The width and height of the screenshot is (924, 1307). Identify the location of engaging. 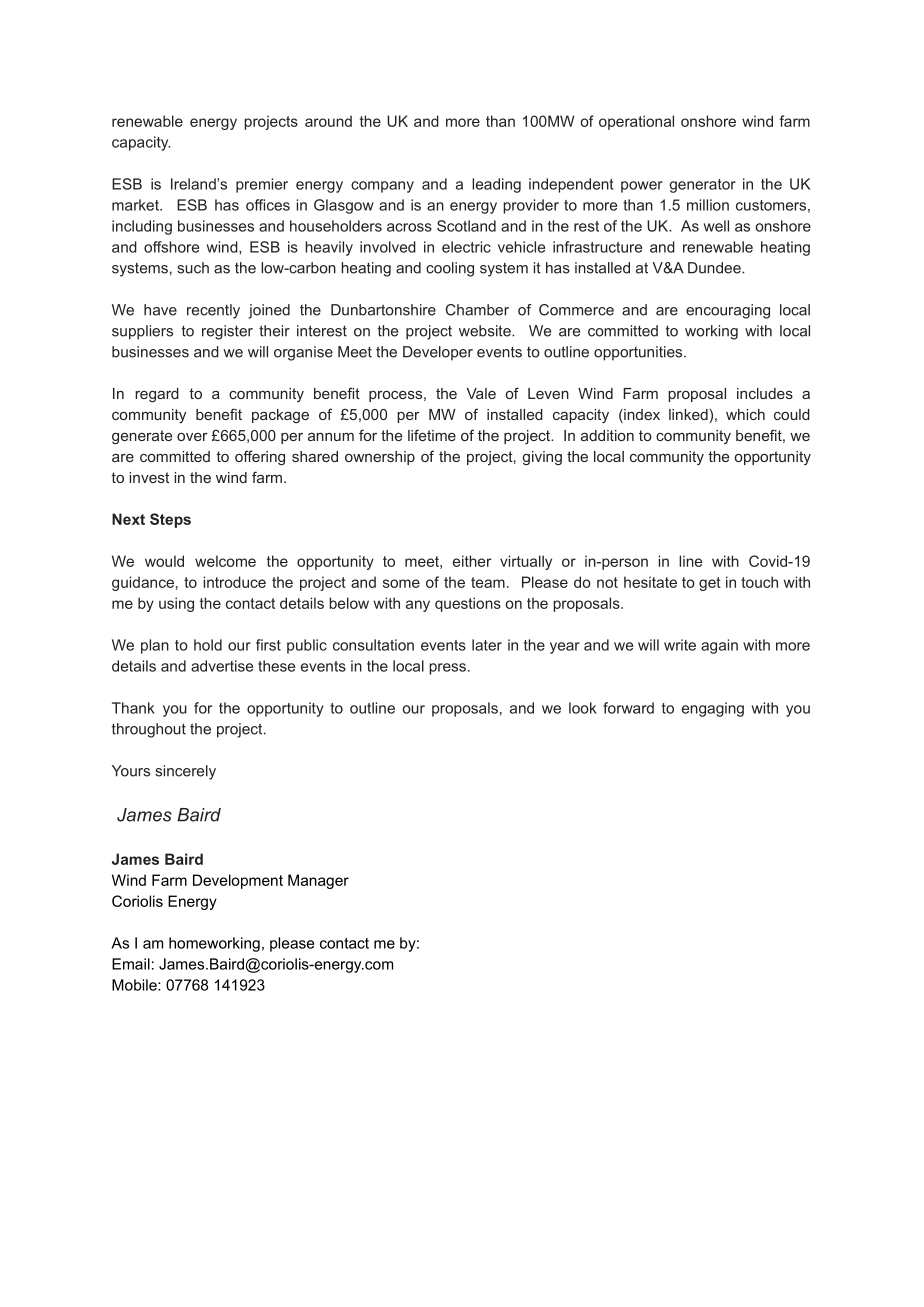
(713, 709).
